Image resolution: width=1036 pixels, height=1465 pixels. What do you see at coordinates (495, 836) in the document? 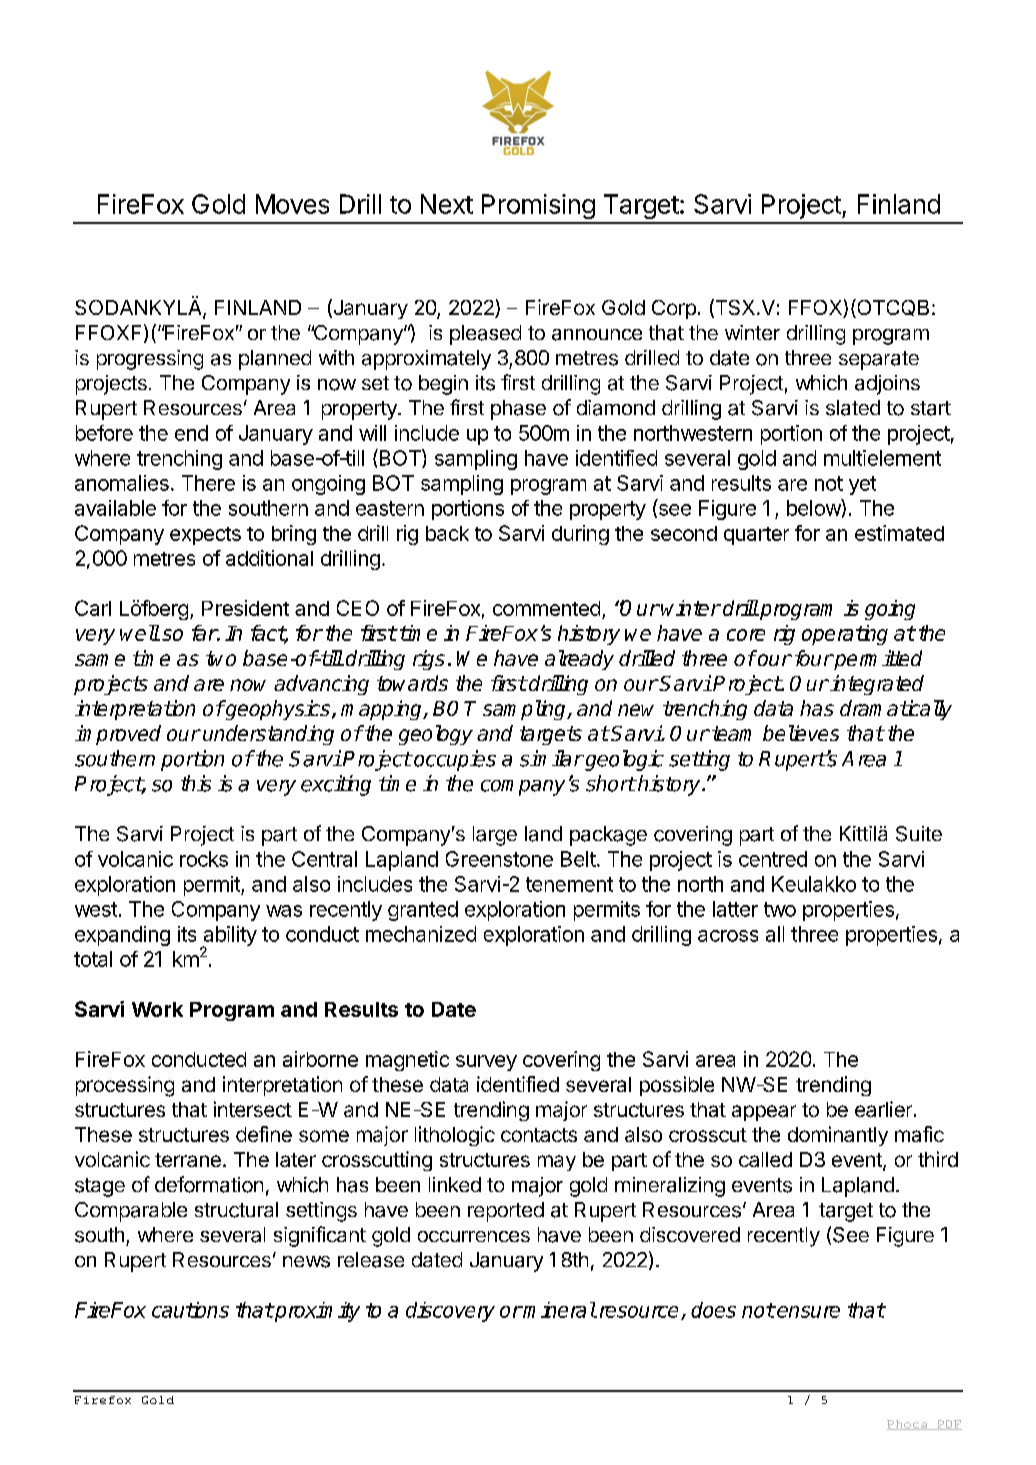
I see `large` at bounding box center [495, 836].
